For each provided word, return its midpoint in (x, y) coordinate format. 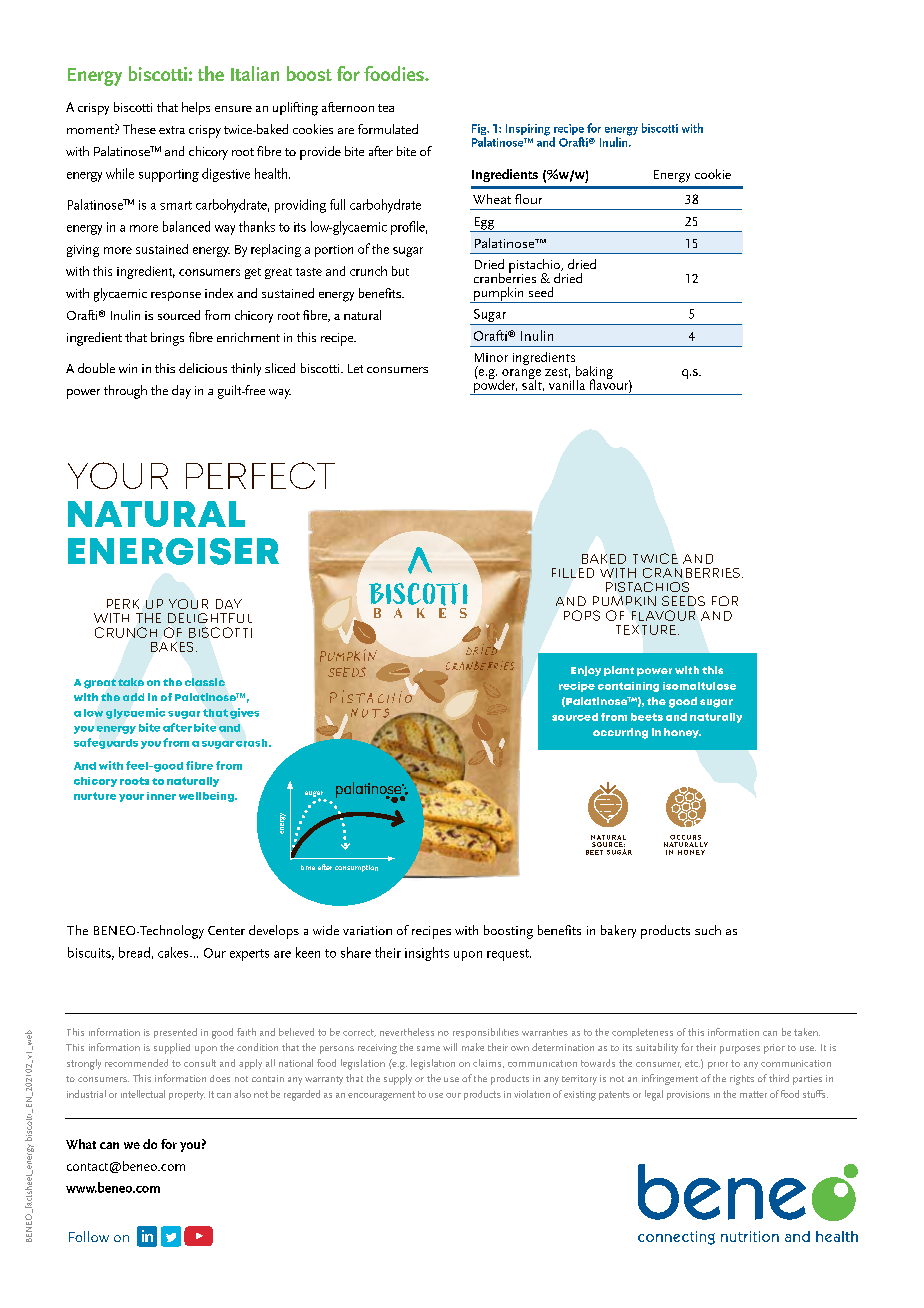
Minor (491, 357)
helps (196, 108)
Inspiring (528, 130)
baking (594, 374)
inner (161, 796)
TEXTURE (646, 630)
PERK (123, 604)
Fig (480, 131)
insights (427, 954)
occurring (620, 733)
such (708, 930)
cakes (174, 952)
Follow (89, 1236)
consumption (356, 868)
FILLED (573, 573)
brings (167, 339)
